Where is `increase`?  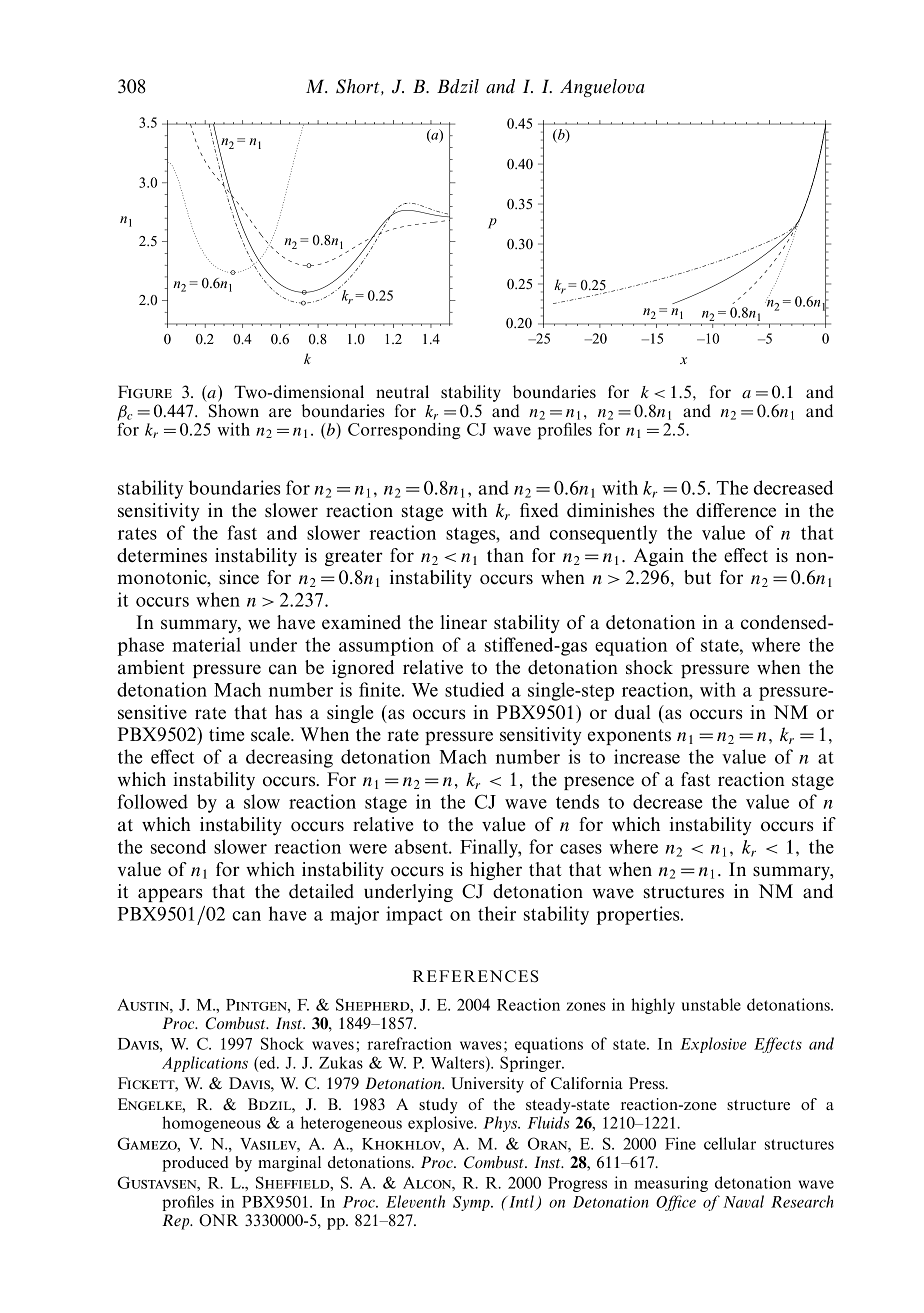
increase is located at coordinates (647, 756).
